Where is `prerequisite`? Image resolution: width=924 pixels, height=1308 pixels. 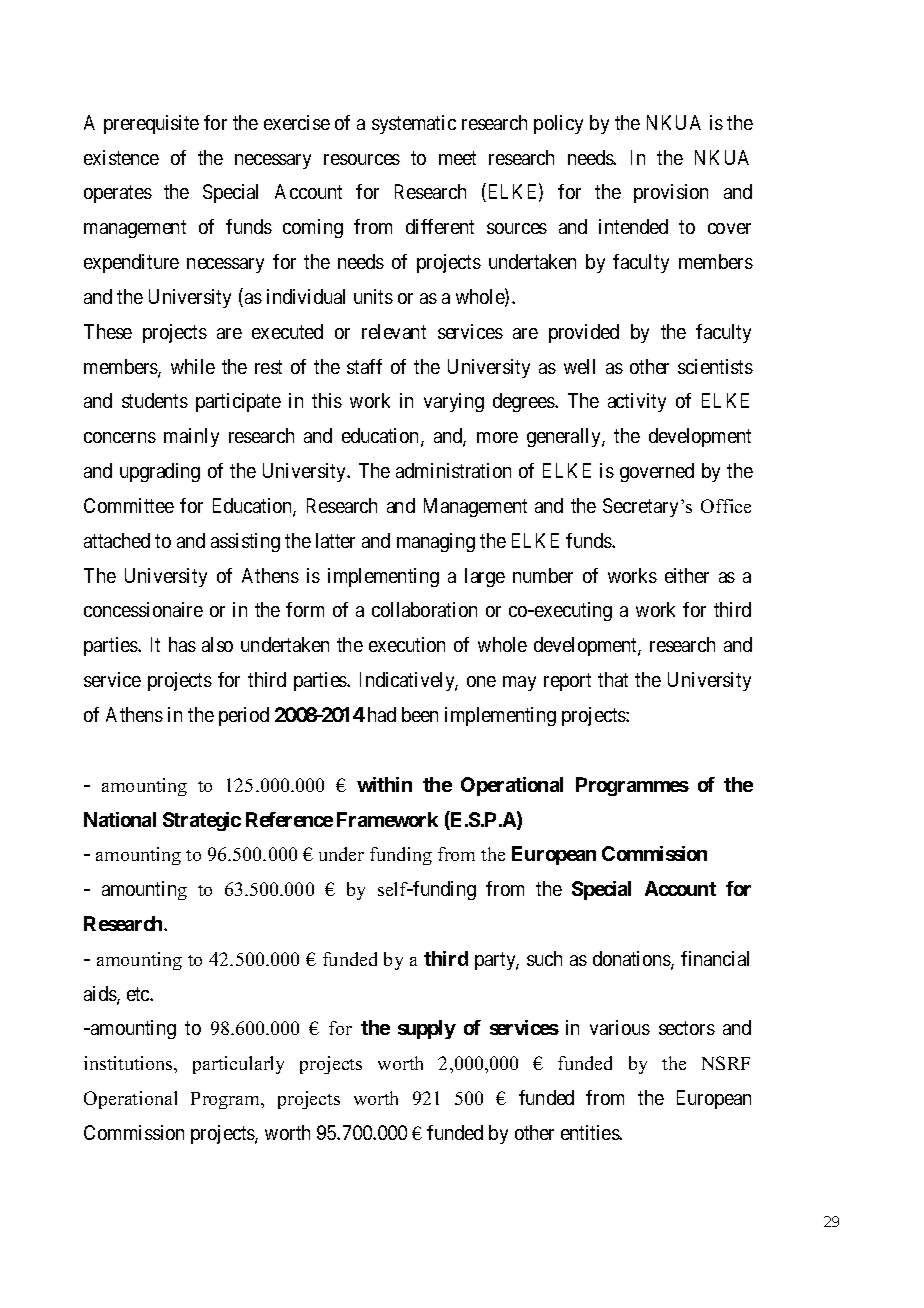
prerequisite is located at coordinates (151, 124).
